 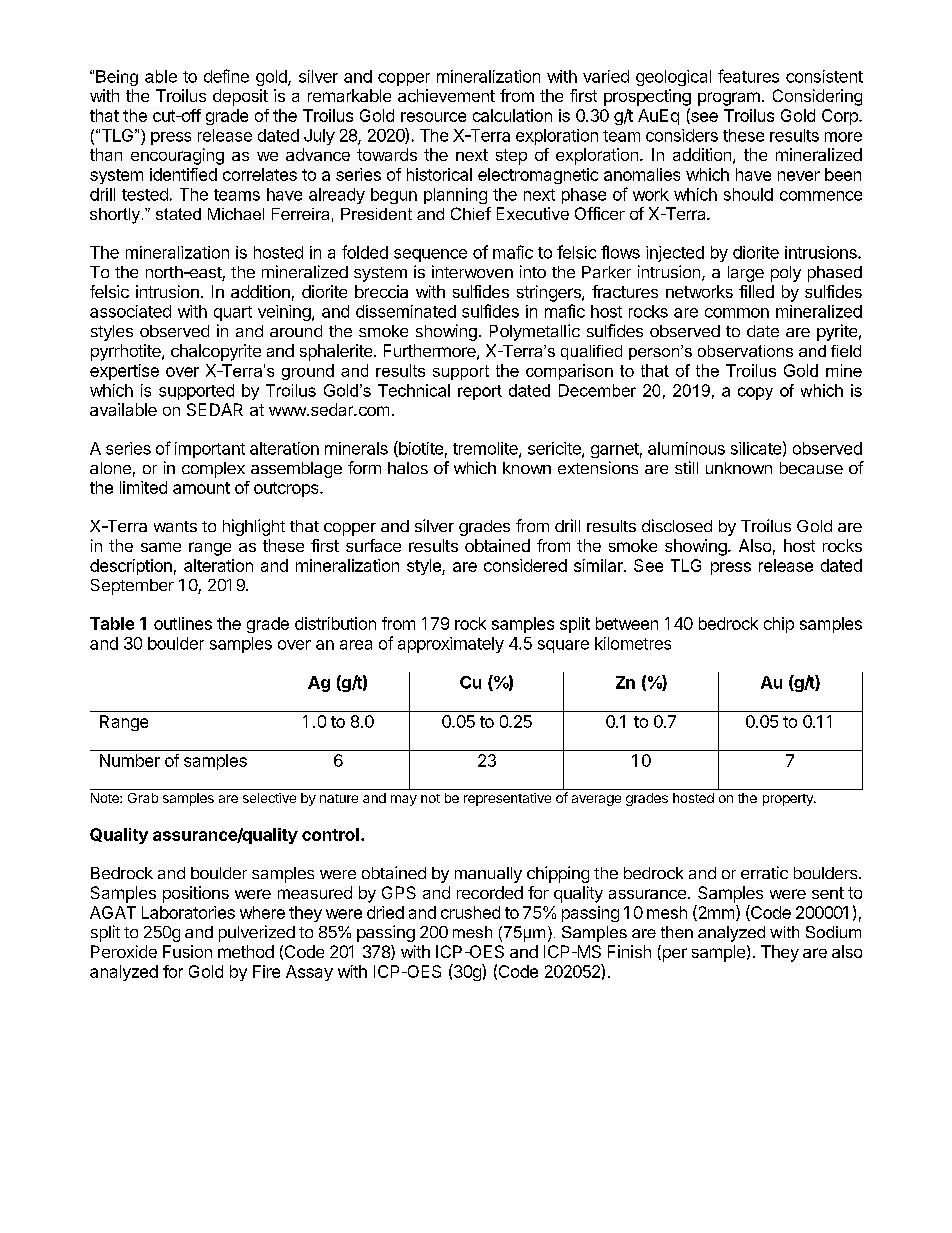 I want to click on crushed, so click(x=470, y=912).
